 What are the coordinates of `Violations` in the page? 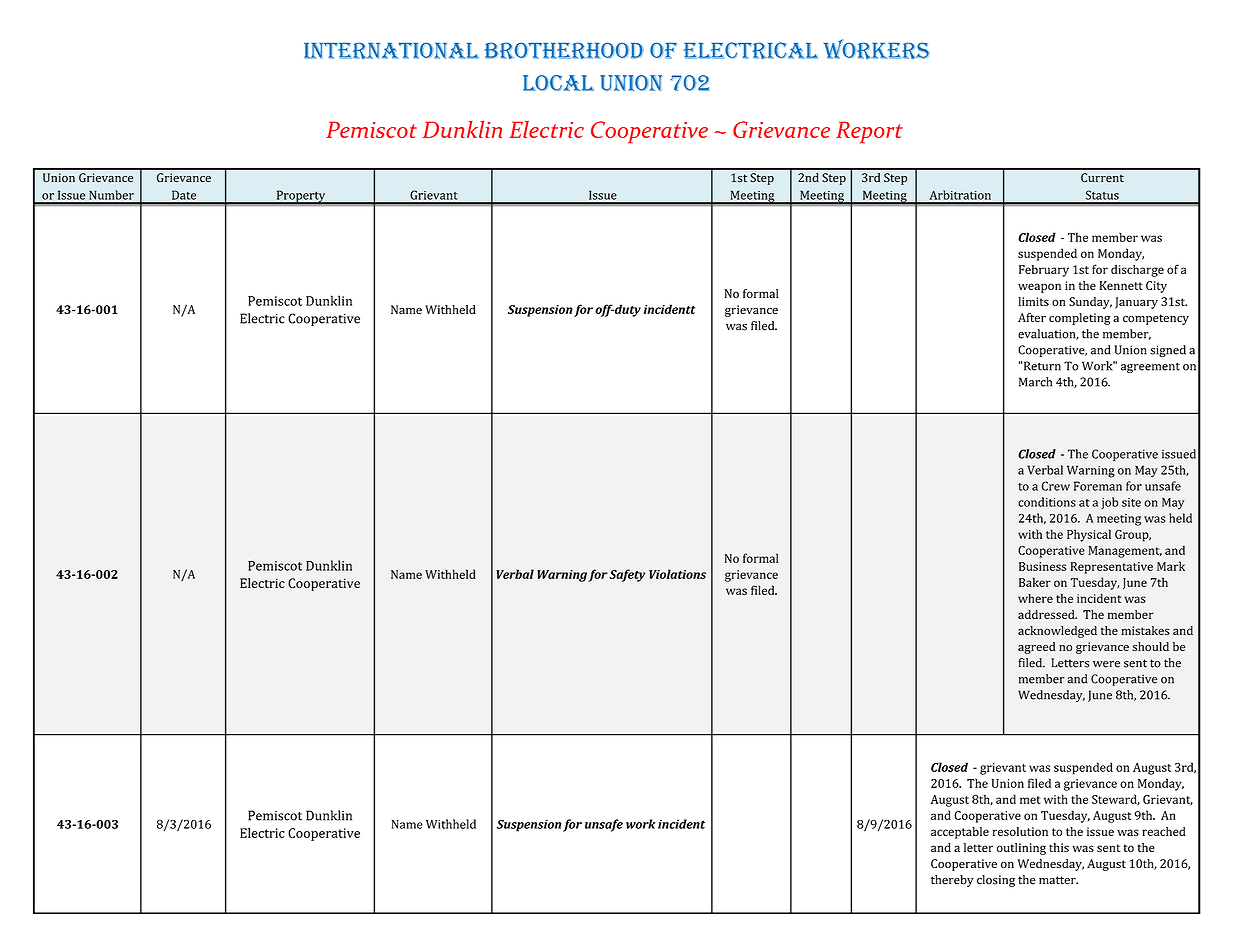 It's located at (677, 574).
